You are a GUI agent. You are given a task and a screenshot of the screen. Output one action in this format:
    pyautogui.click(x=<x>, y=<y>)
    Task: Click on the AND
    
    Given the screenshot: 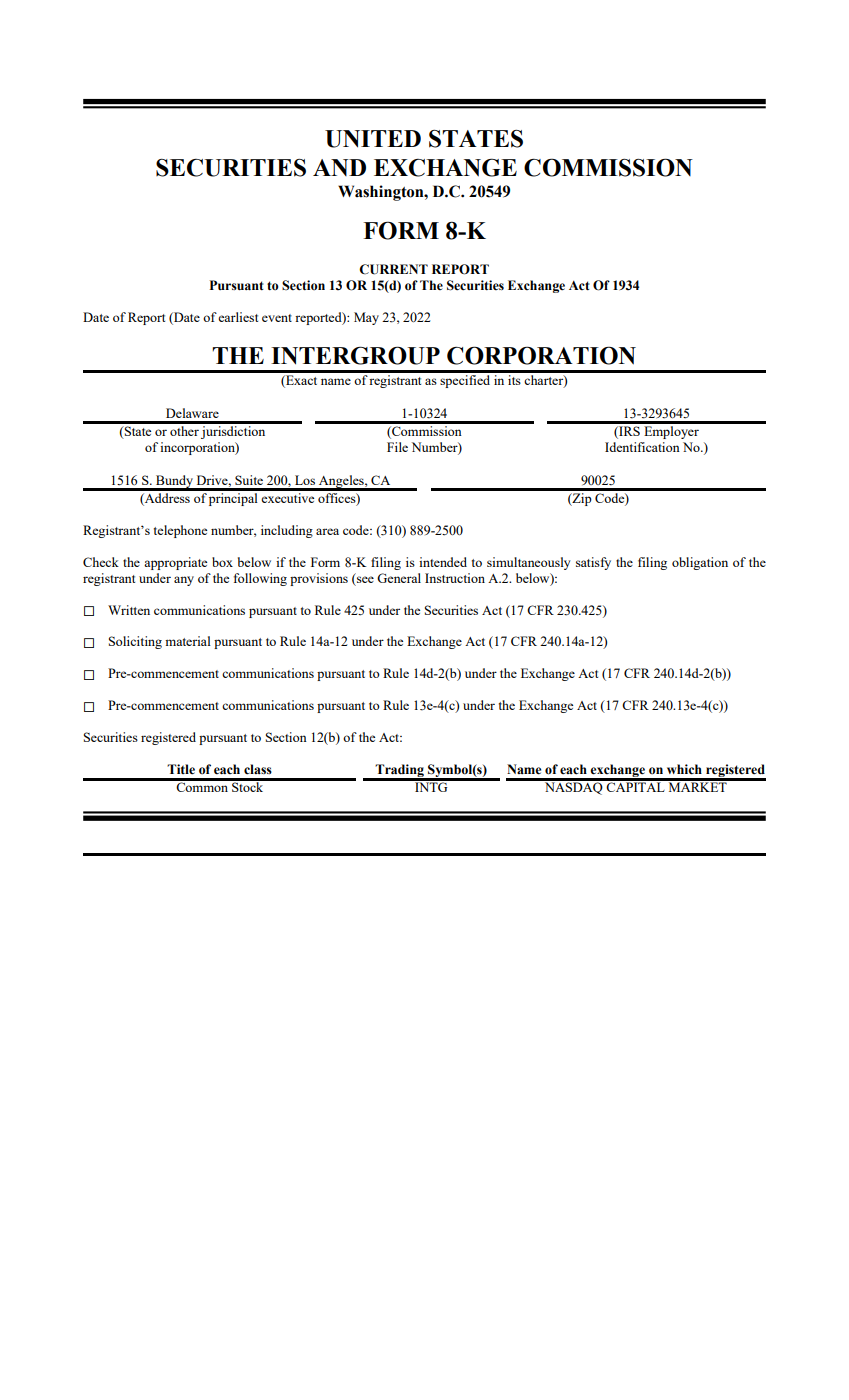 What is the action you would take?
    pyautogui.click(x=339, y=167)
